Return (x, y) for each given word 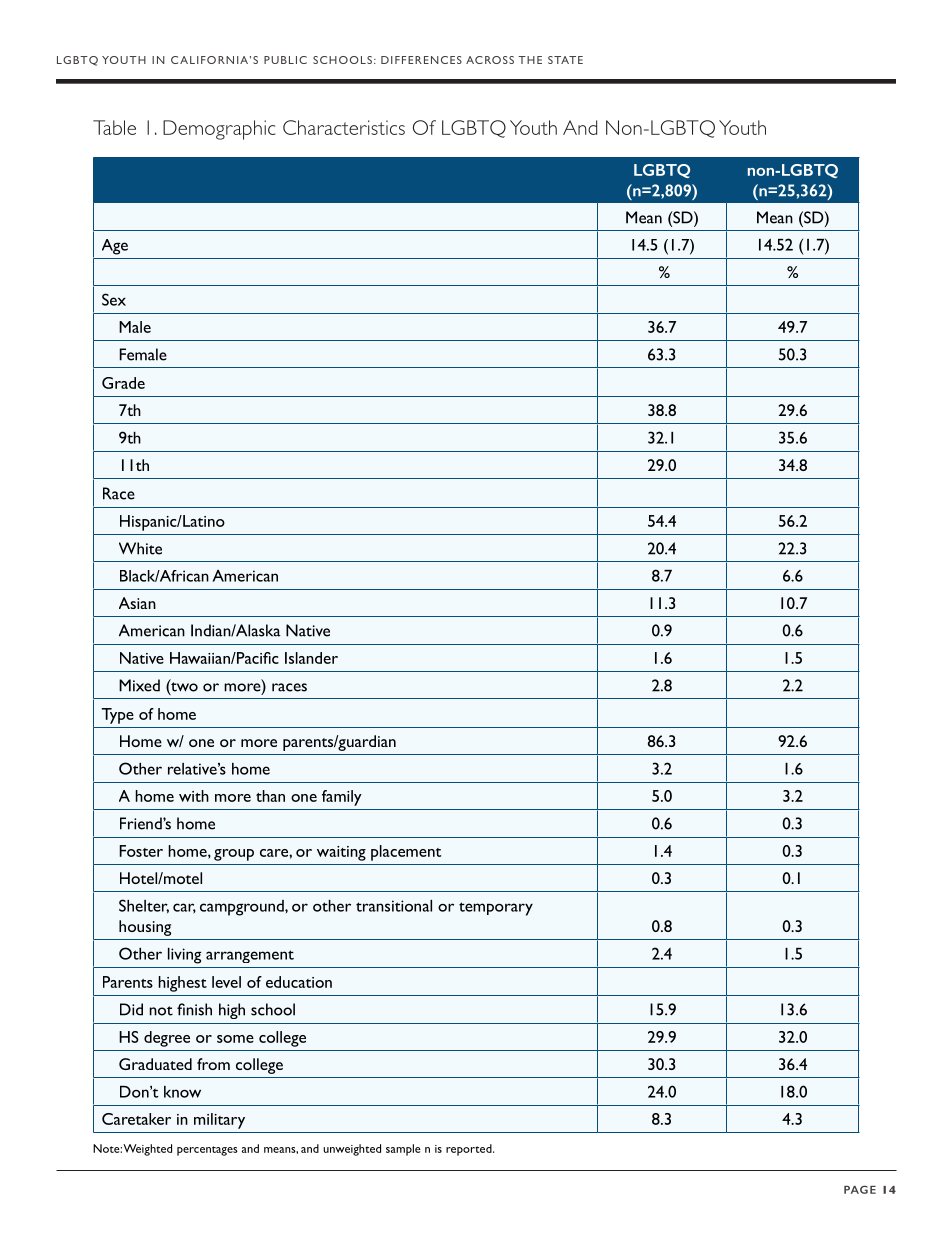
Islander (311, 658)
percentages (207, 1151)
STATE (565, 60)
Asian (137, 603)
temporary (496, 909)
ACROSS (490, 60)
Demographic (219, 130)
